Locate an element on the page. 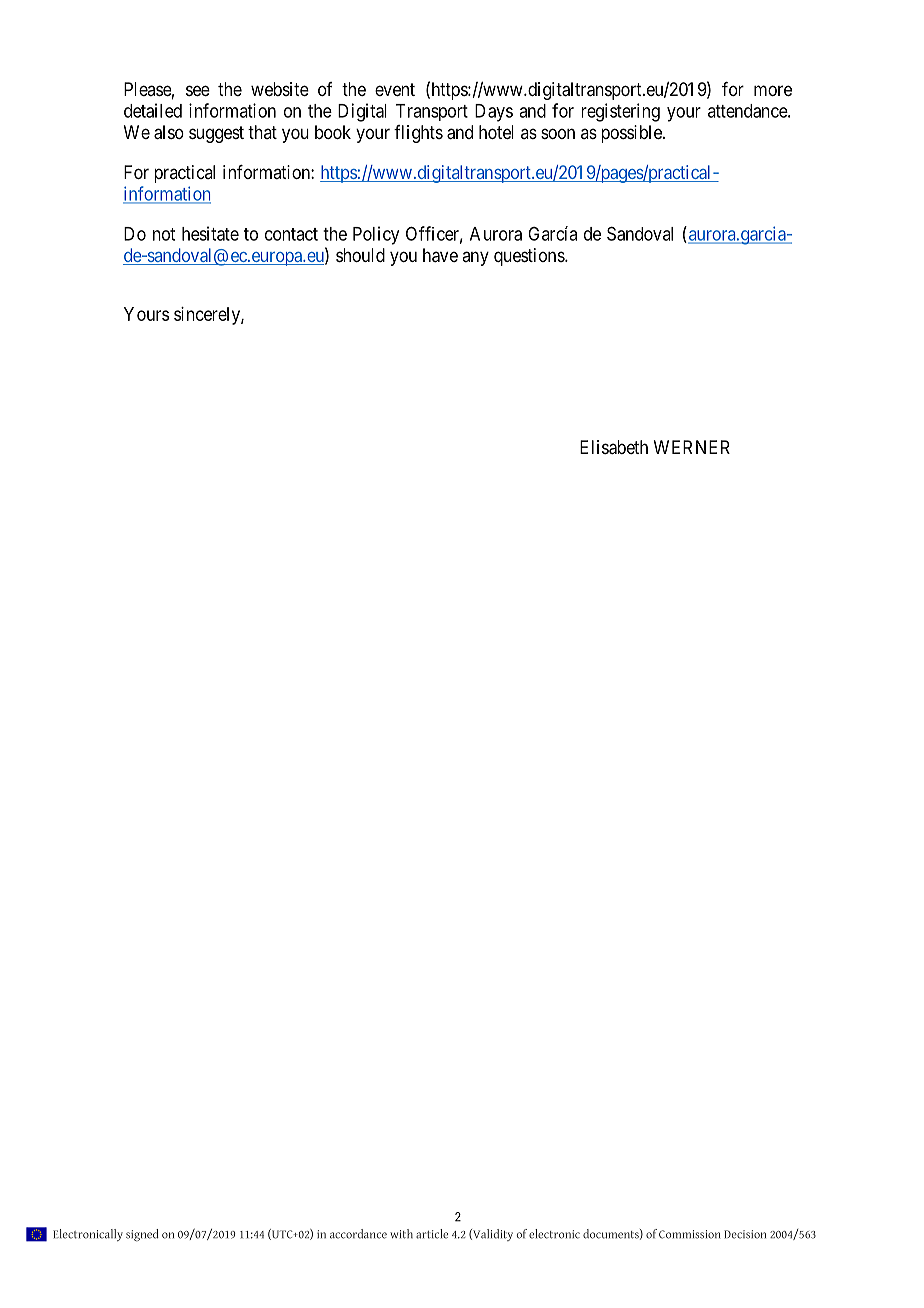 The height and width of the page is (1308, 924). Commission is located at coordinates (689, 1234).
